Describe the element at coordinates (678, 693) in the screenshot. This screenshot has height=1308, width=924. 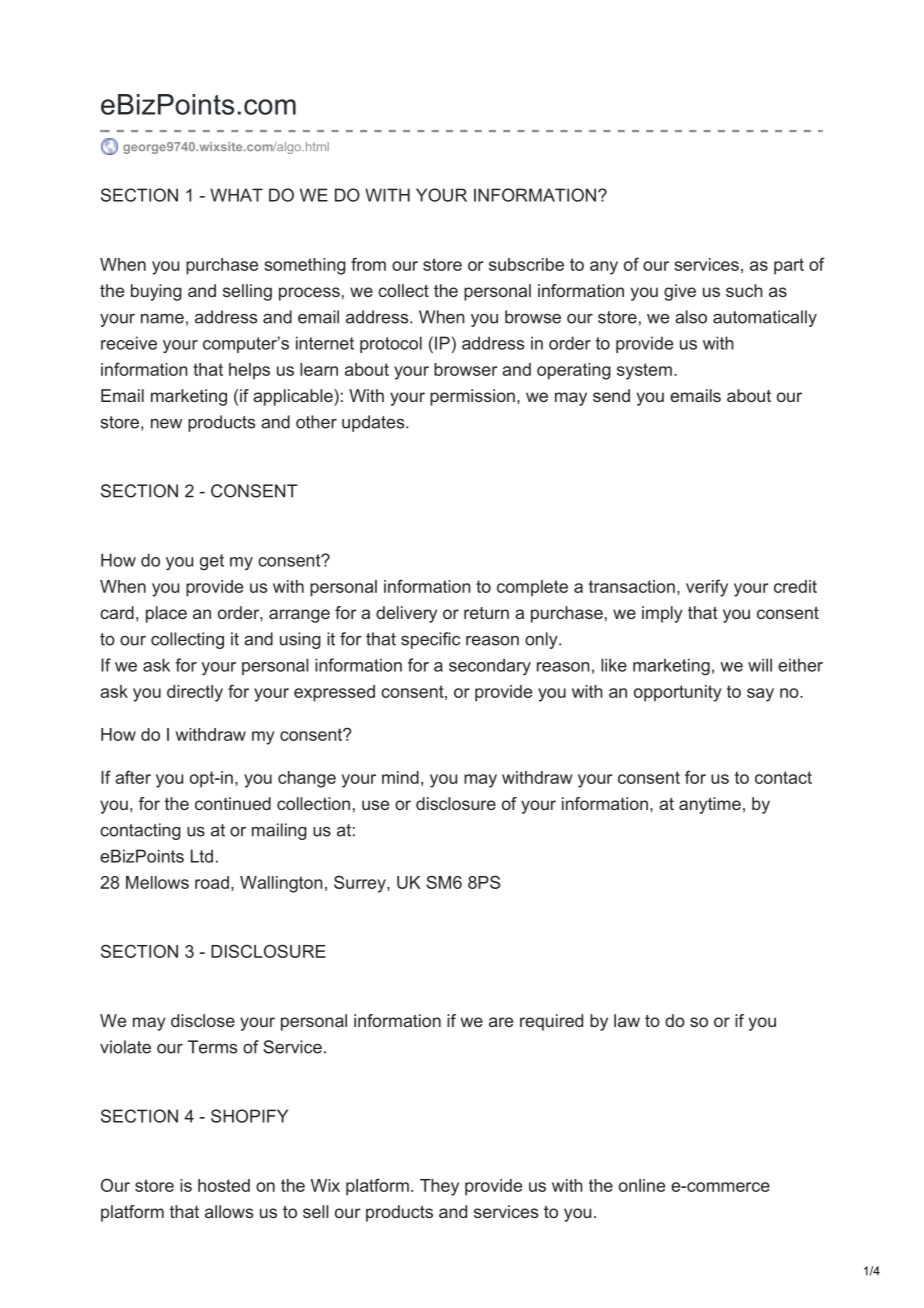
I see `opportunity` at that location.
